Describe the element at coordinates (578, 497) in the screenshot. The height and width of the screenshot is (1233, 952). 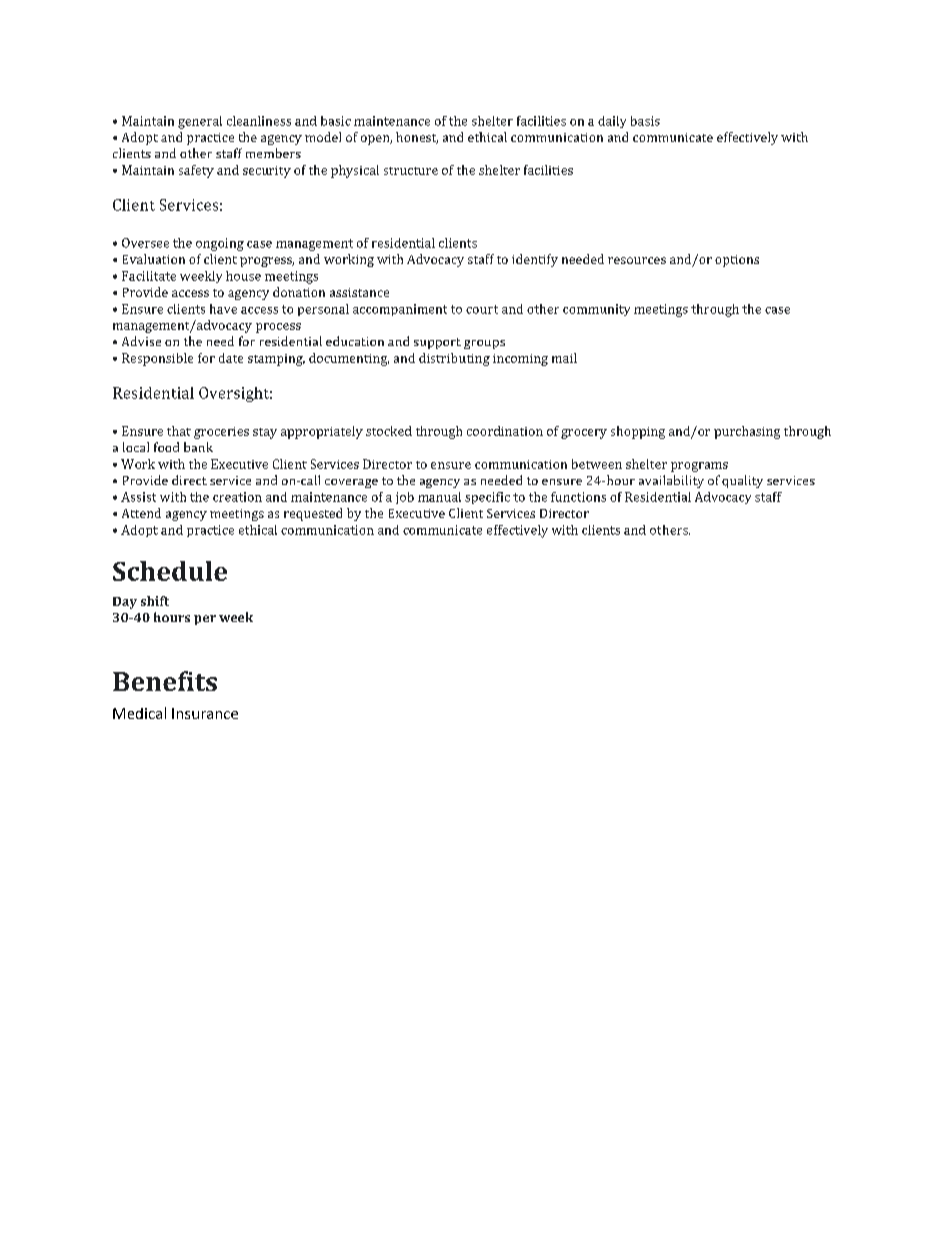
I see `functions` at that location.
